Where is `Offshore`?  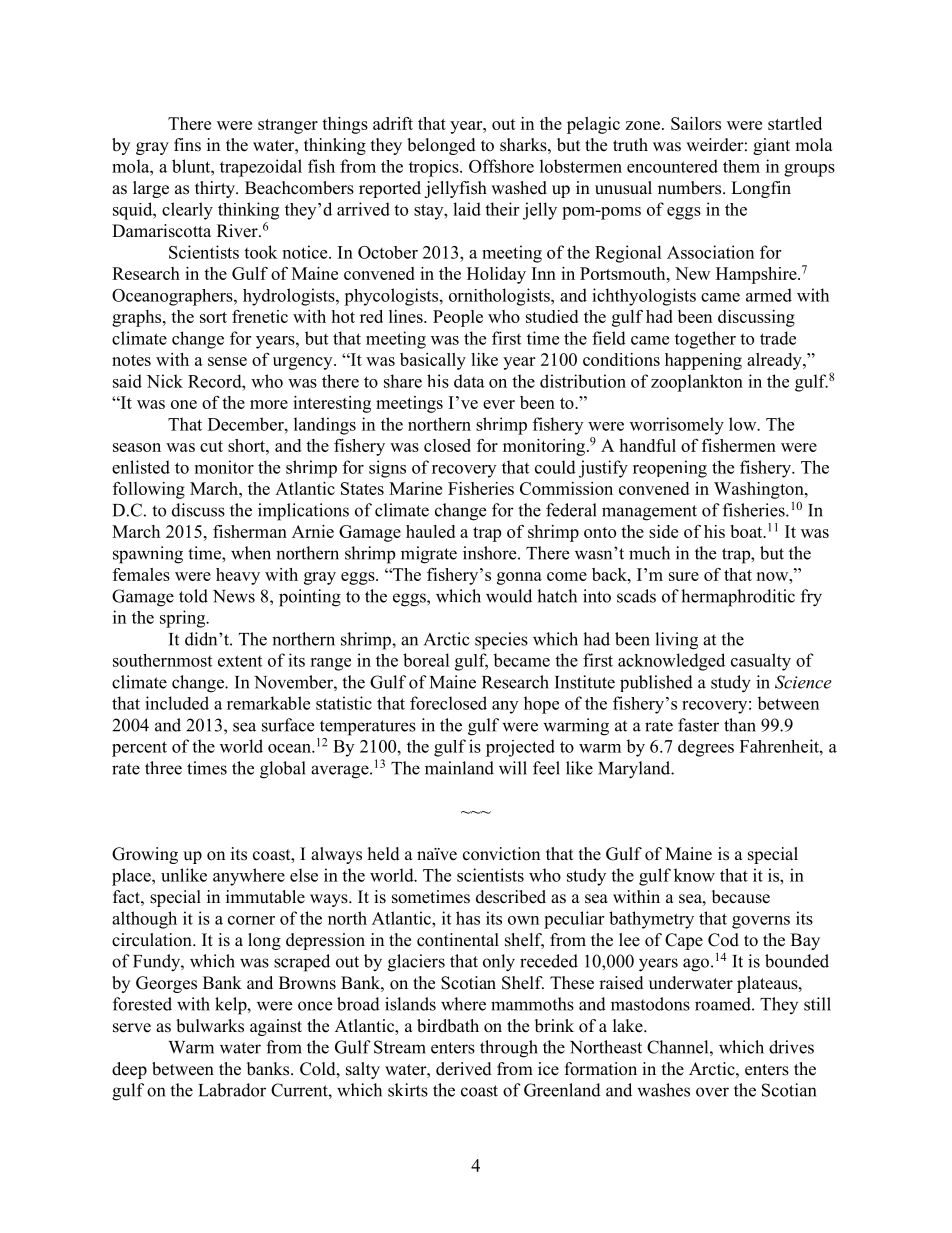 Offshore is located at coordinates (501, 166).
